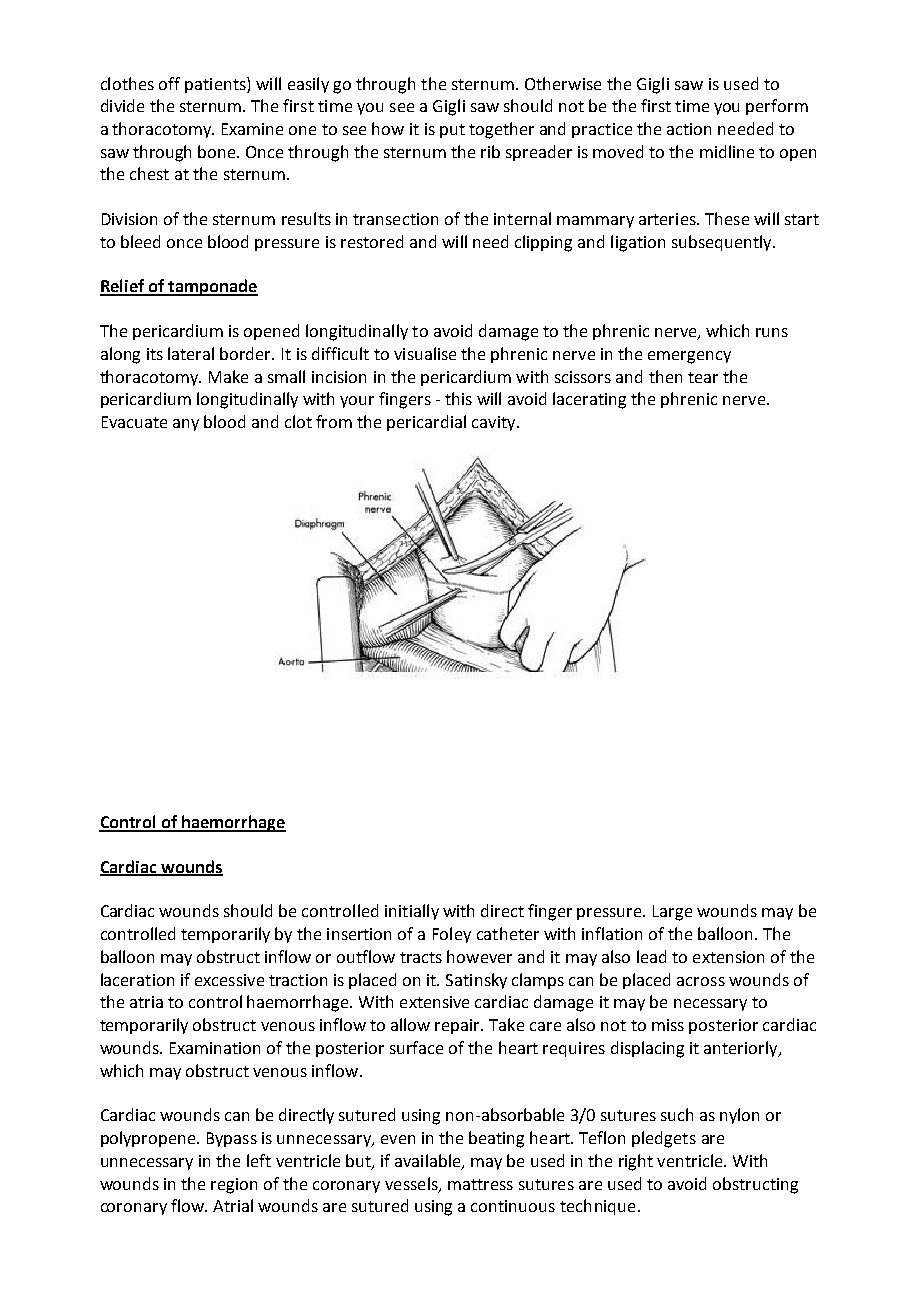 The height and width of the document is (1308, 924). Describe the element at coordinates (186, 425) in the document. I see `any` at that location.
